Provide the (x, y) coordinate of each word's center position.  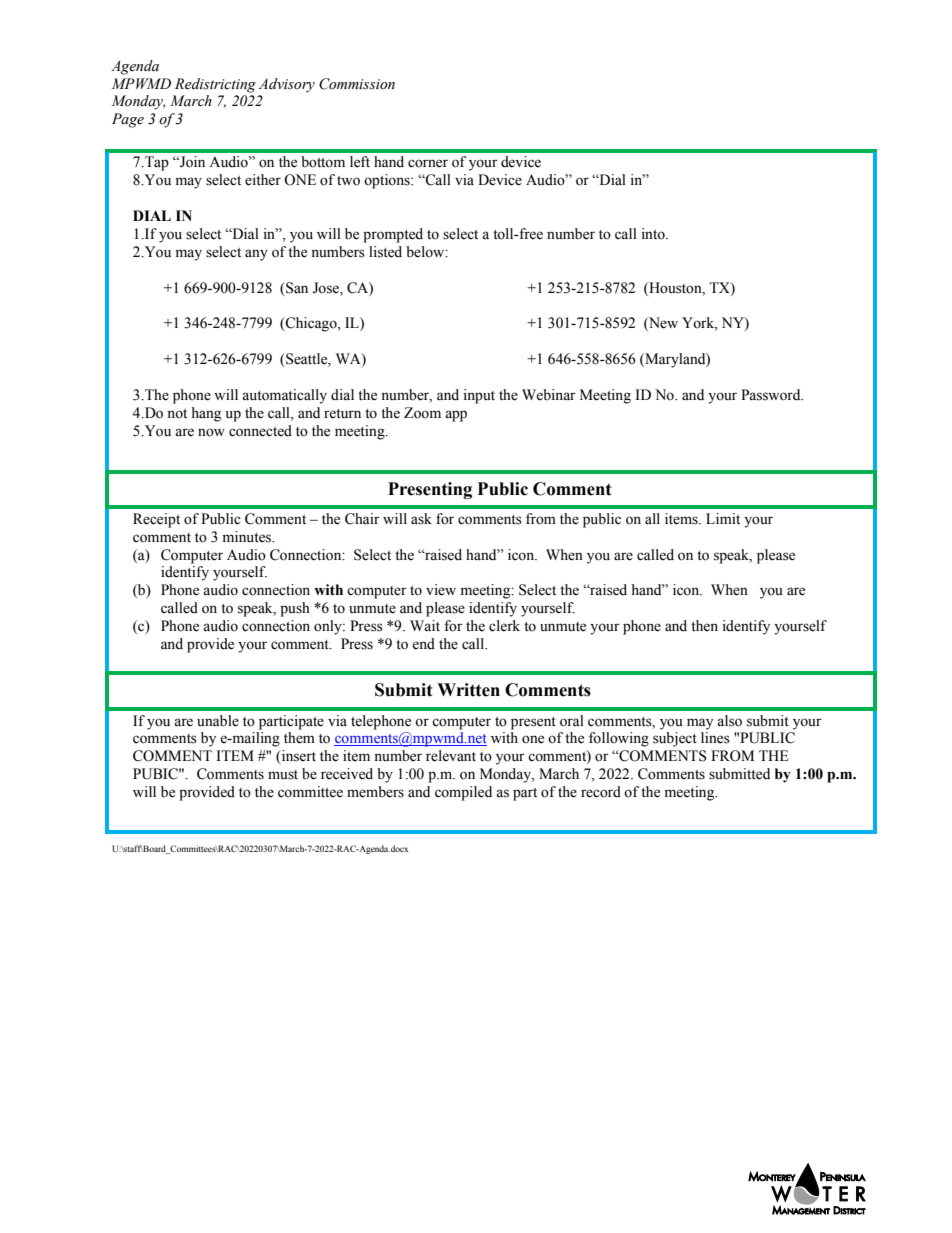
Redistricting (215, 85)
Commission (357, 84)
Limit (723, 518)
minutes (248, 537)
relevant (451, 756)
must (283, 775)
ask (421, 519)
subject (675, 739)
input (479, 396)
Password (772, 395)
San (296, 288)
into (654, 234)
